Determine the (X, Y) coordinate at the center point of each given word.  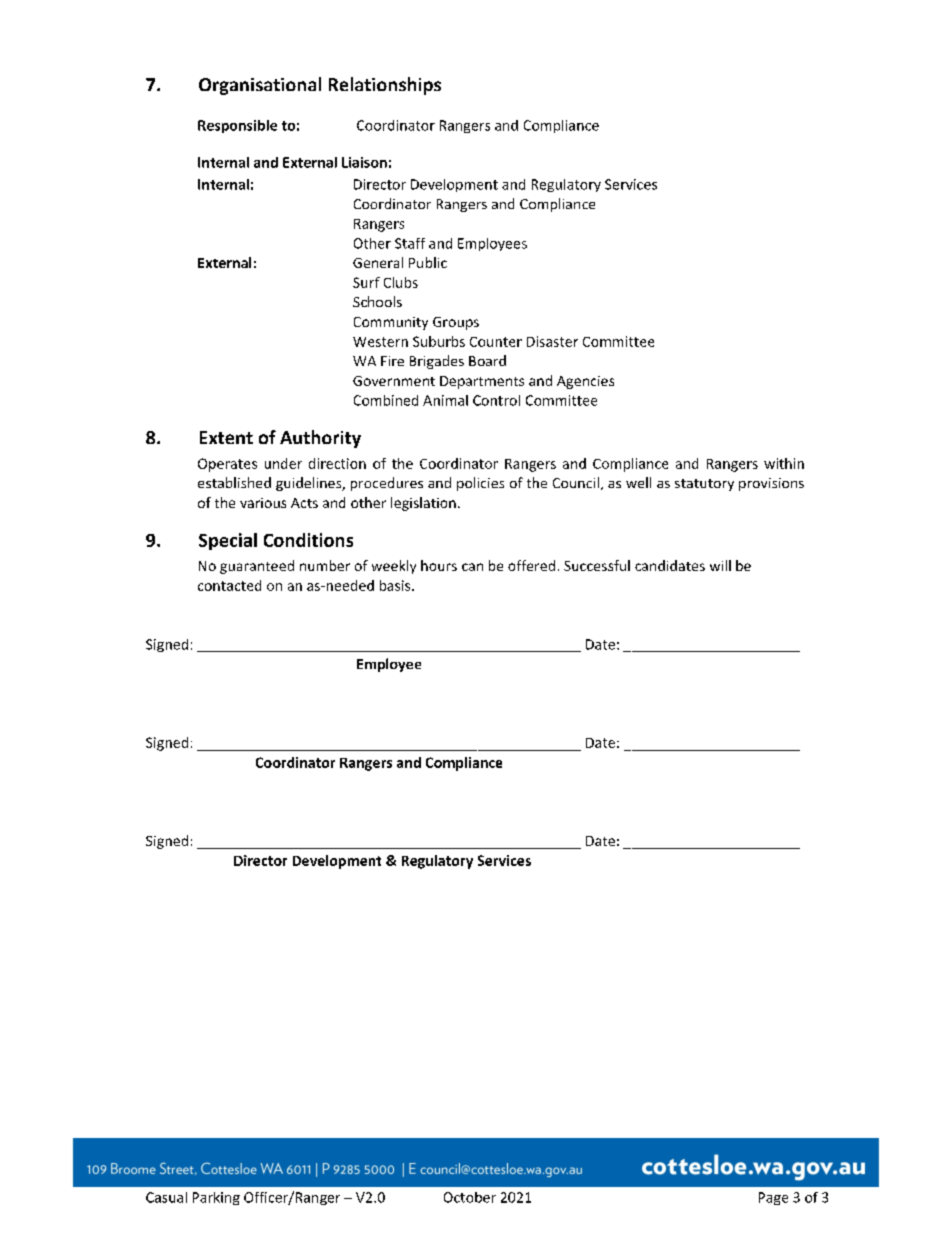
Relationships (385, 86)
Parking (216, 1198)
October (470, 1197)
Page (773, 1198)
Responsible (237, 126)
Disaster (552, 341)
